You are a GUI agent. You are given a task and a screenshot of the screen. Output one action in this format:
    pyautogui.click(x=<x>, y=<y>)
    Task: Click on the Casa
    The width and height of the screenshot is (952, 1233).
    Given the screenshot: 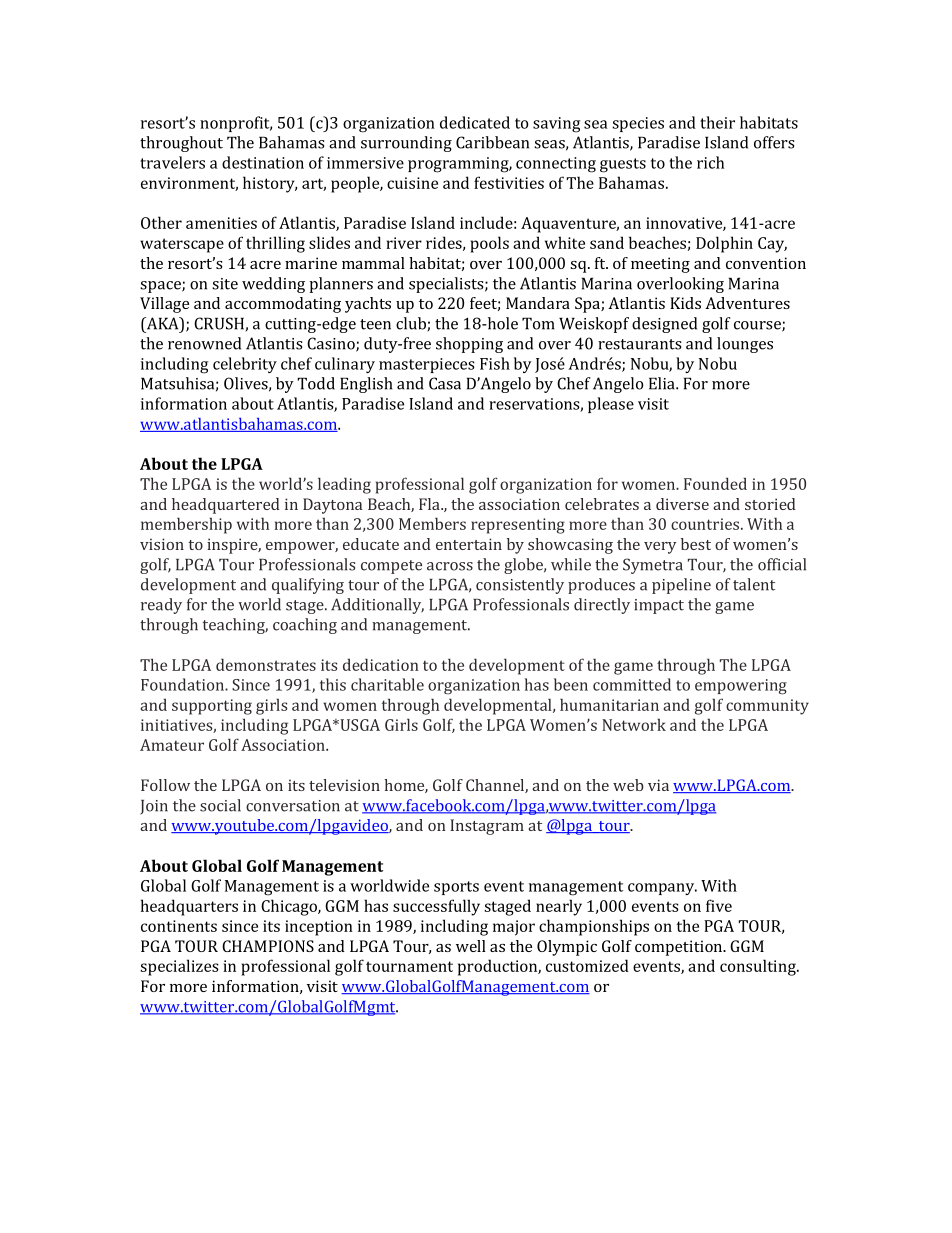 What is the action you would take?
    pyautogui.click(x=445, y=383)
